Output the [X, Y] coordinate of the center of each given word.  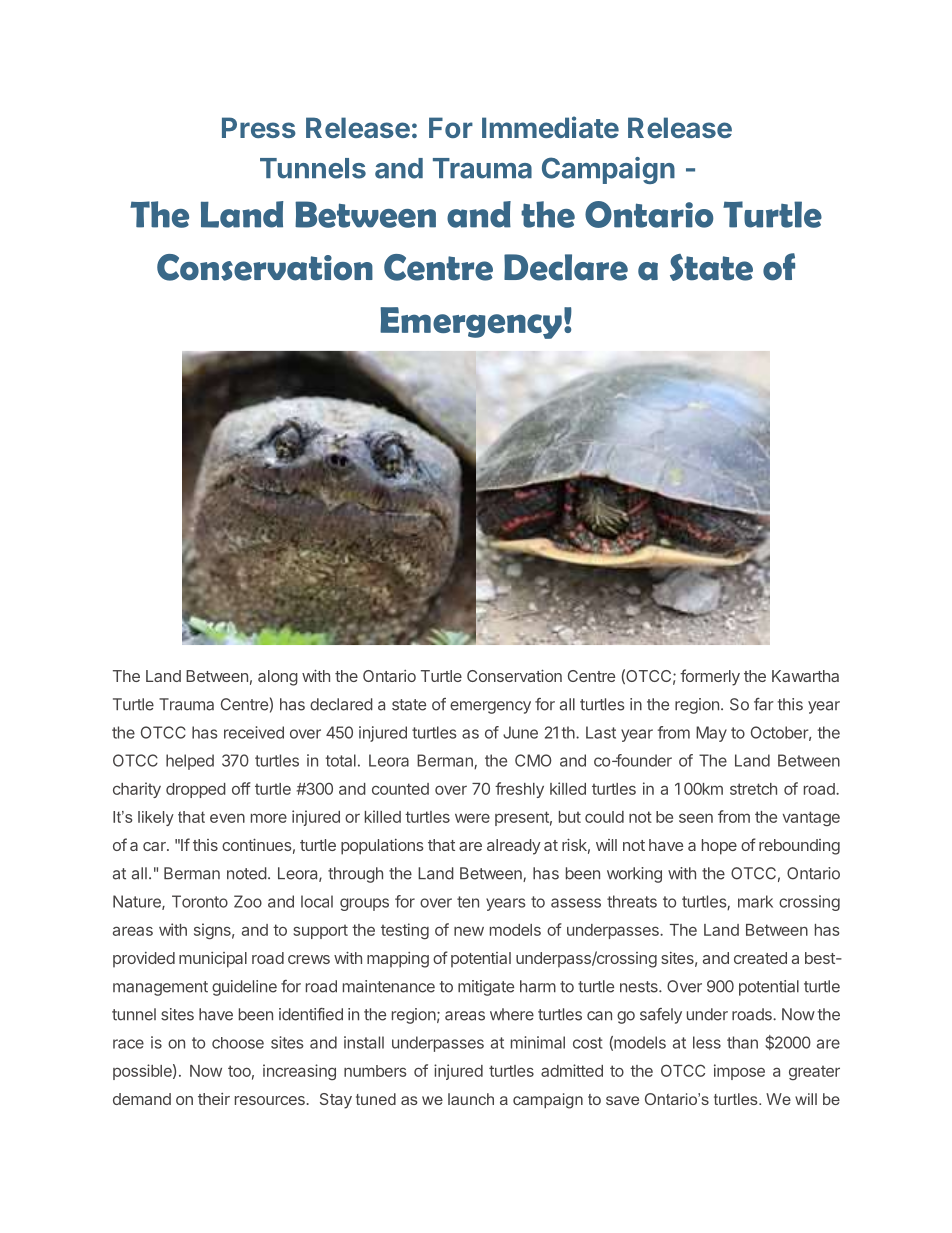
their [214, 1099]
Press [259, 127]
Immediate [550, 127]
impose [739, 1072]
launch [471, 1099]
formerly [710, 677]
